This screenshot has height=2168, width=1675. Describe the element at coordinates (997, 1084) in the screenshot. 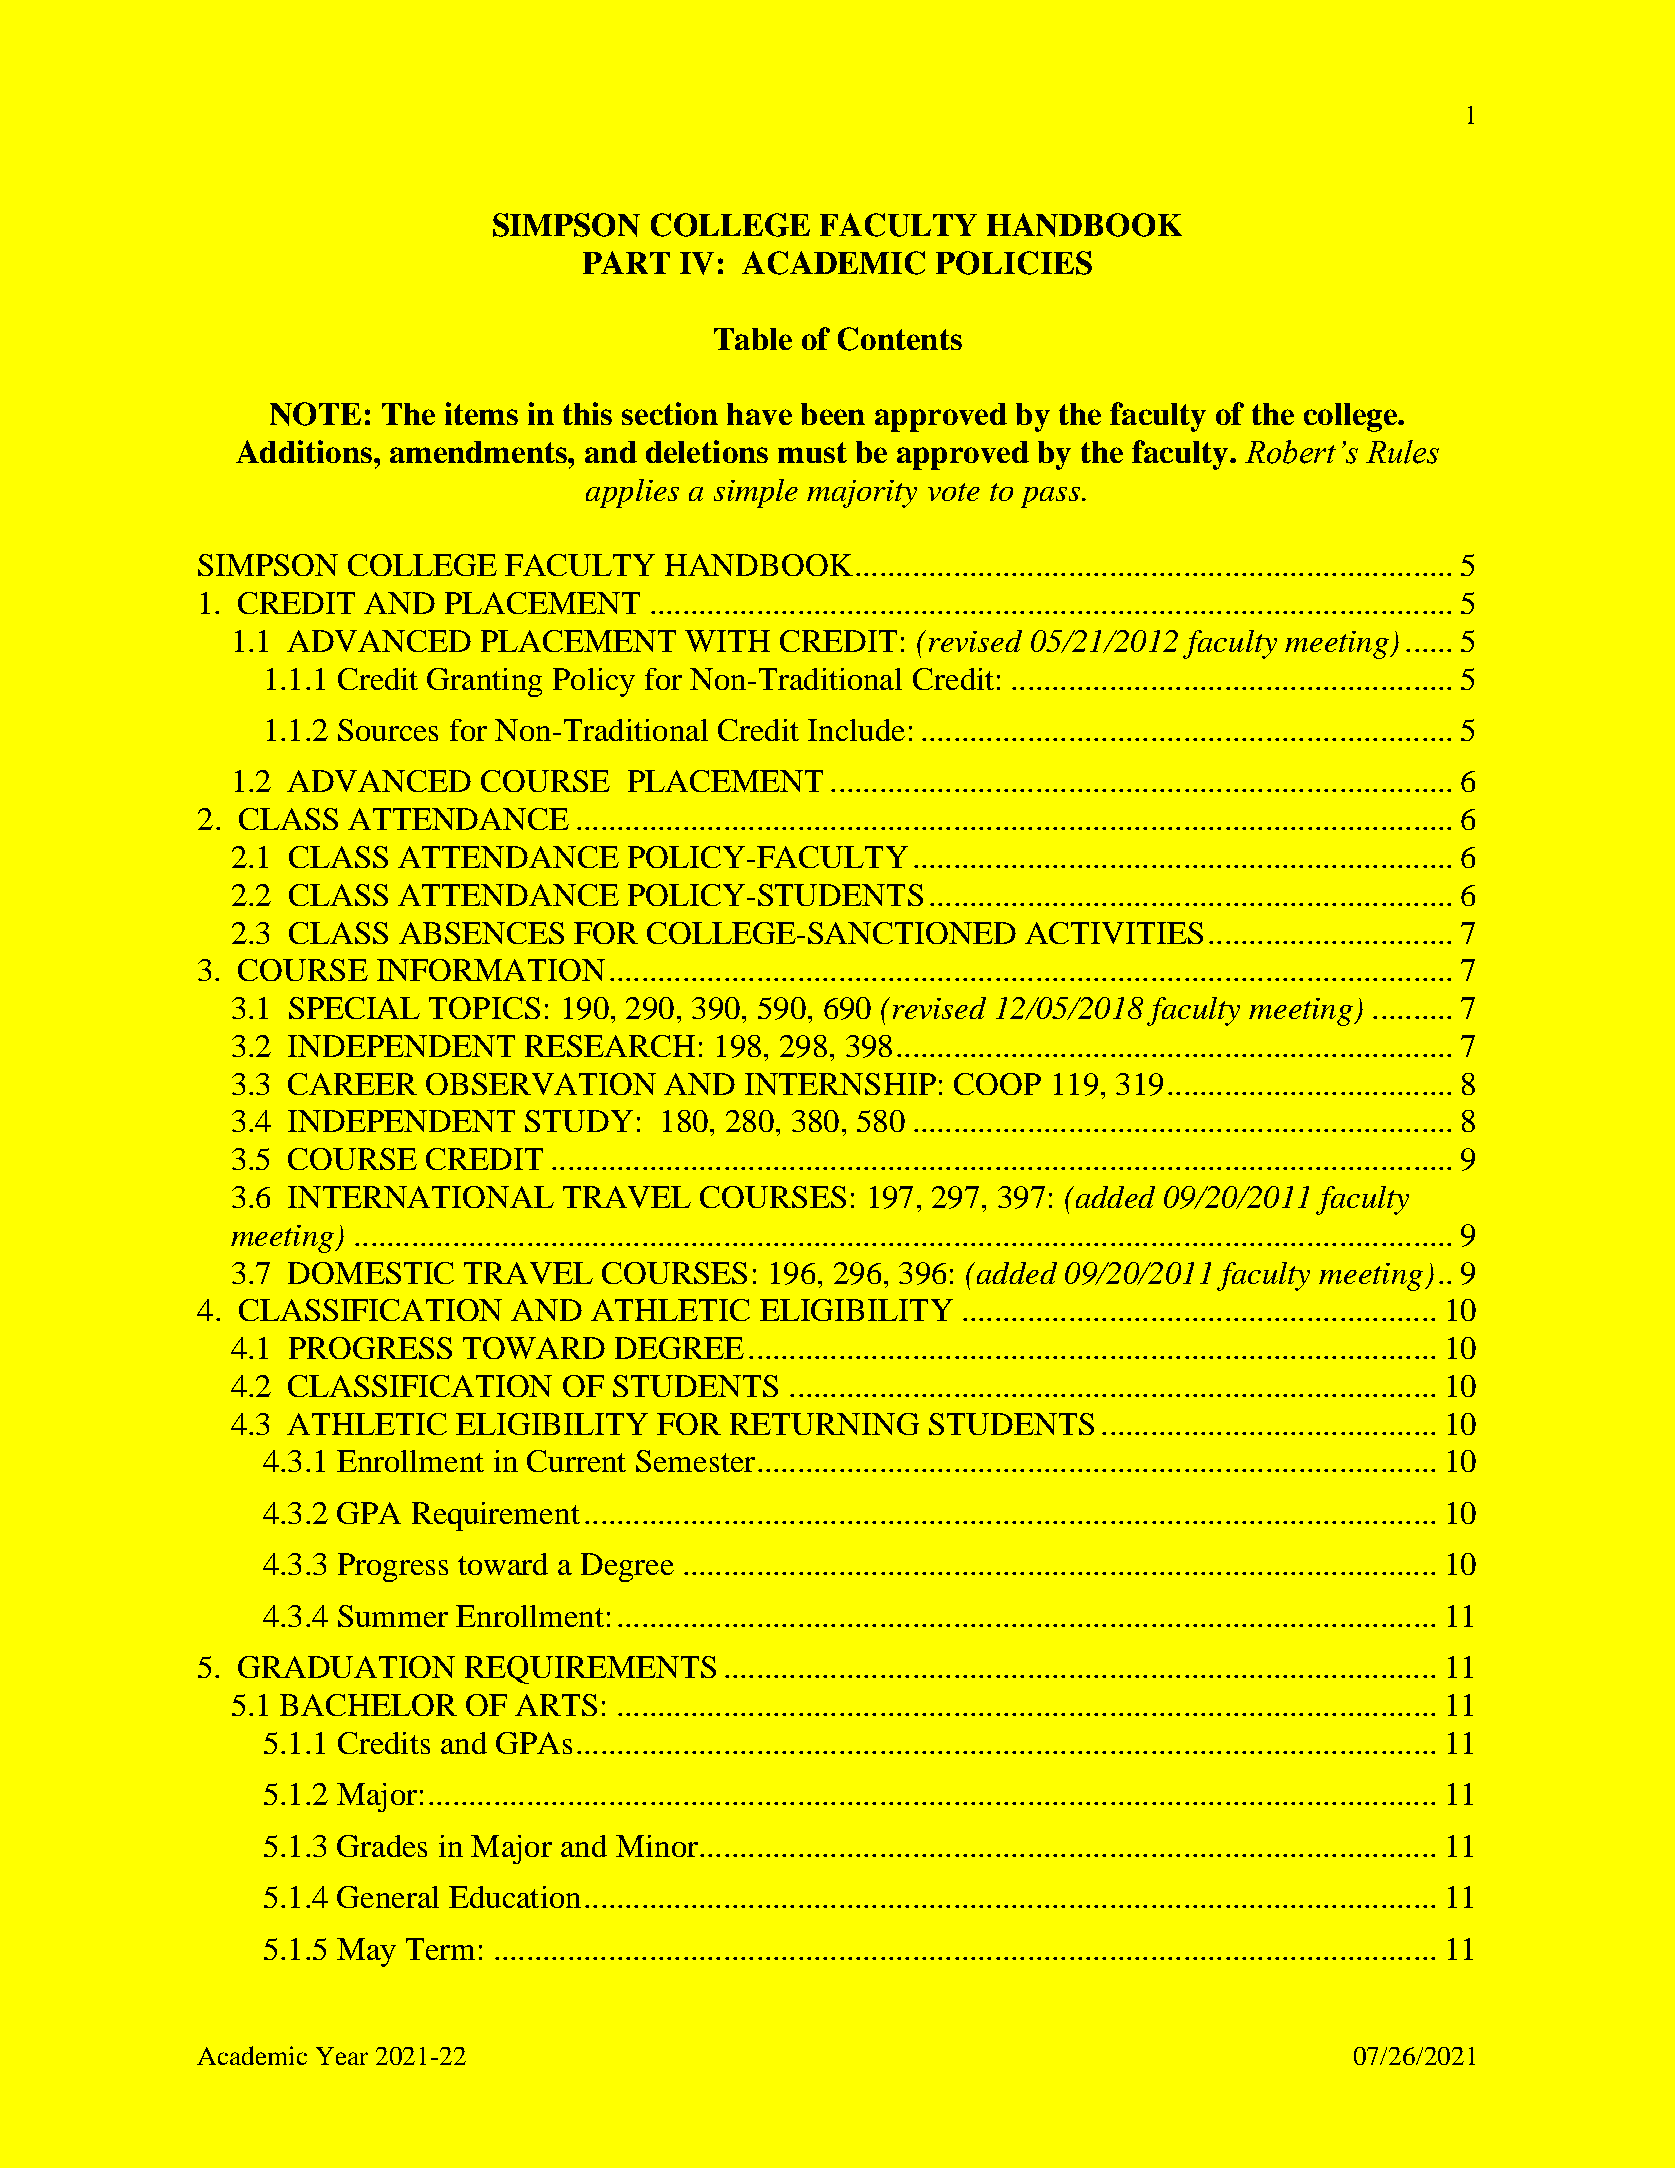

I see `COOP` at that location.
